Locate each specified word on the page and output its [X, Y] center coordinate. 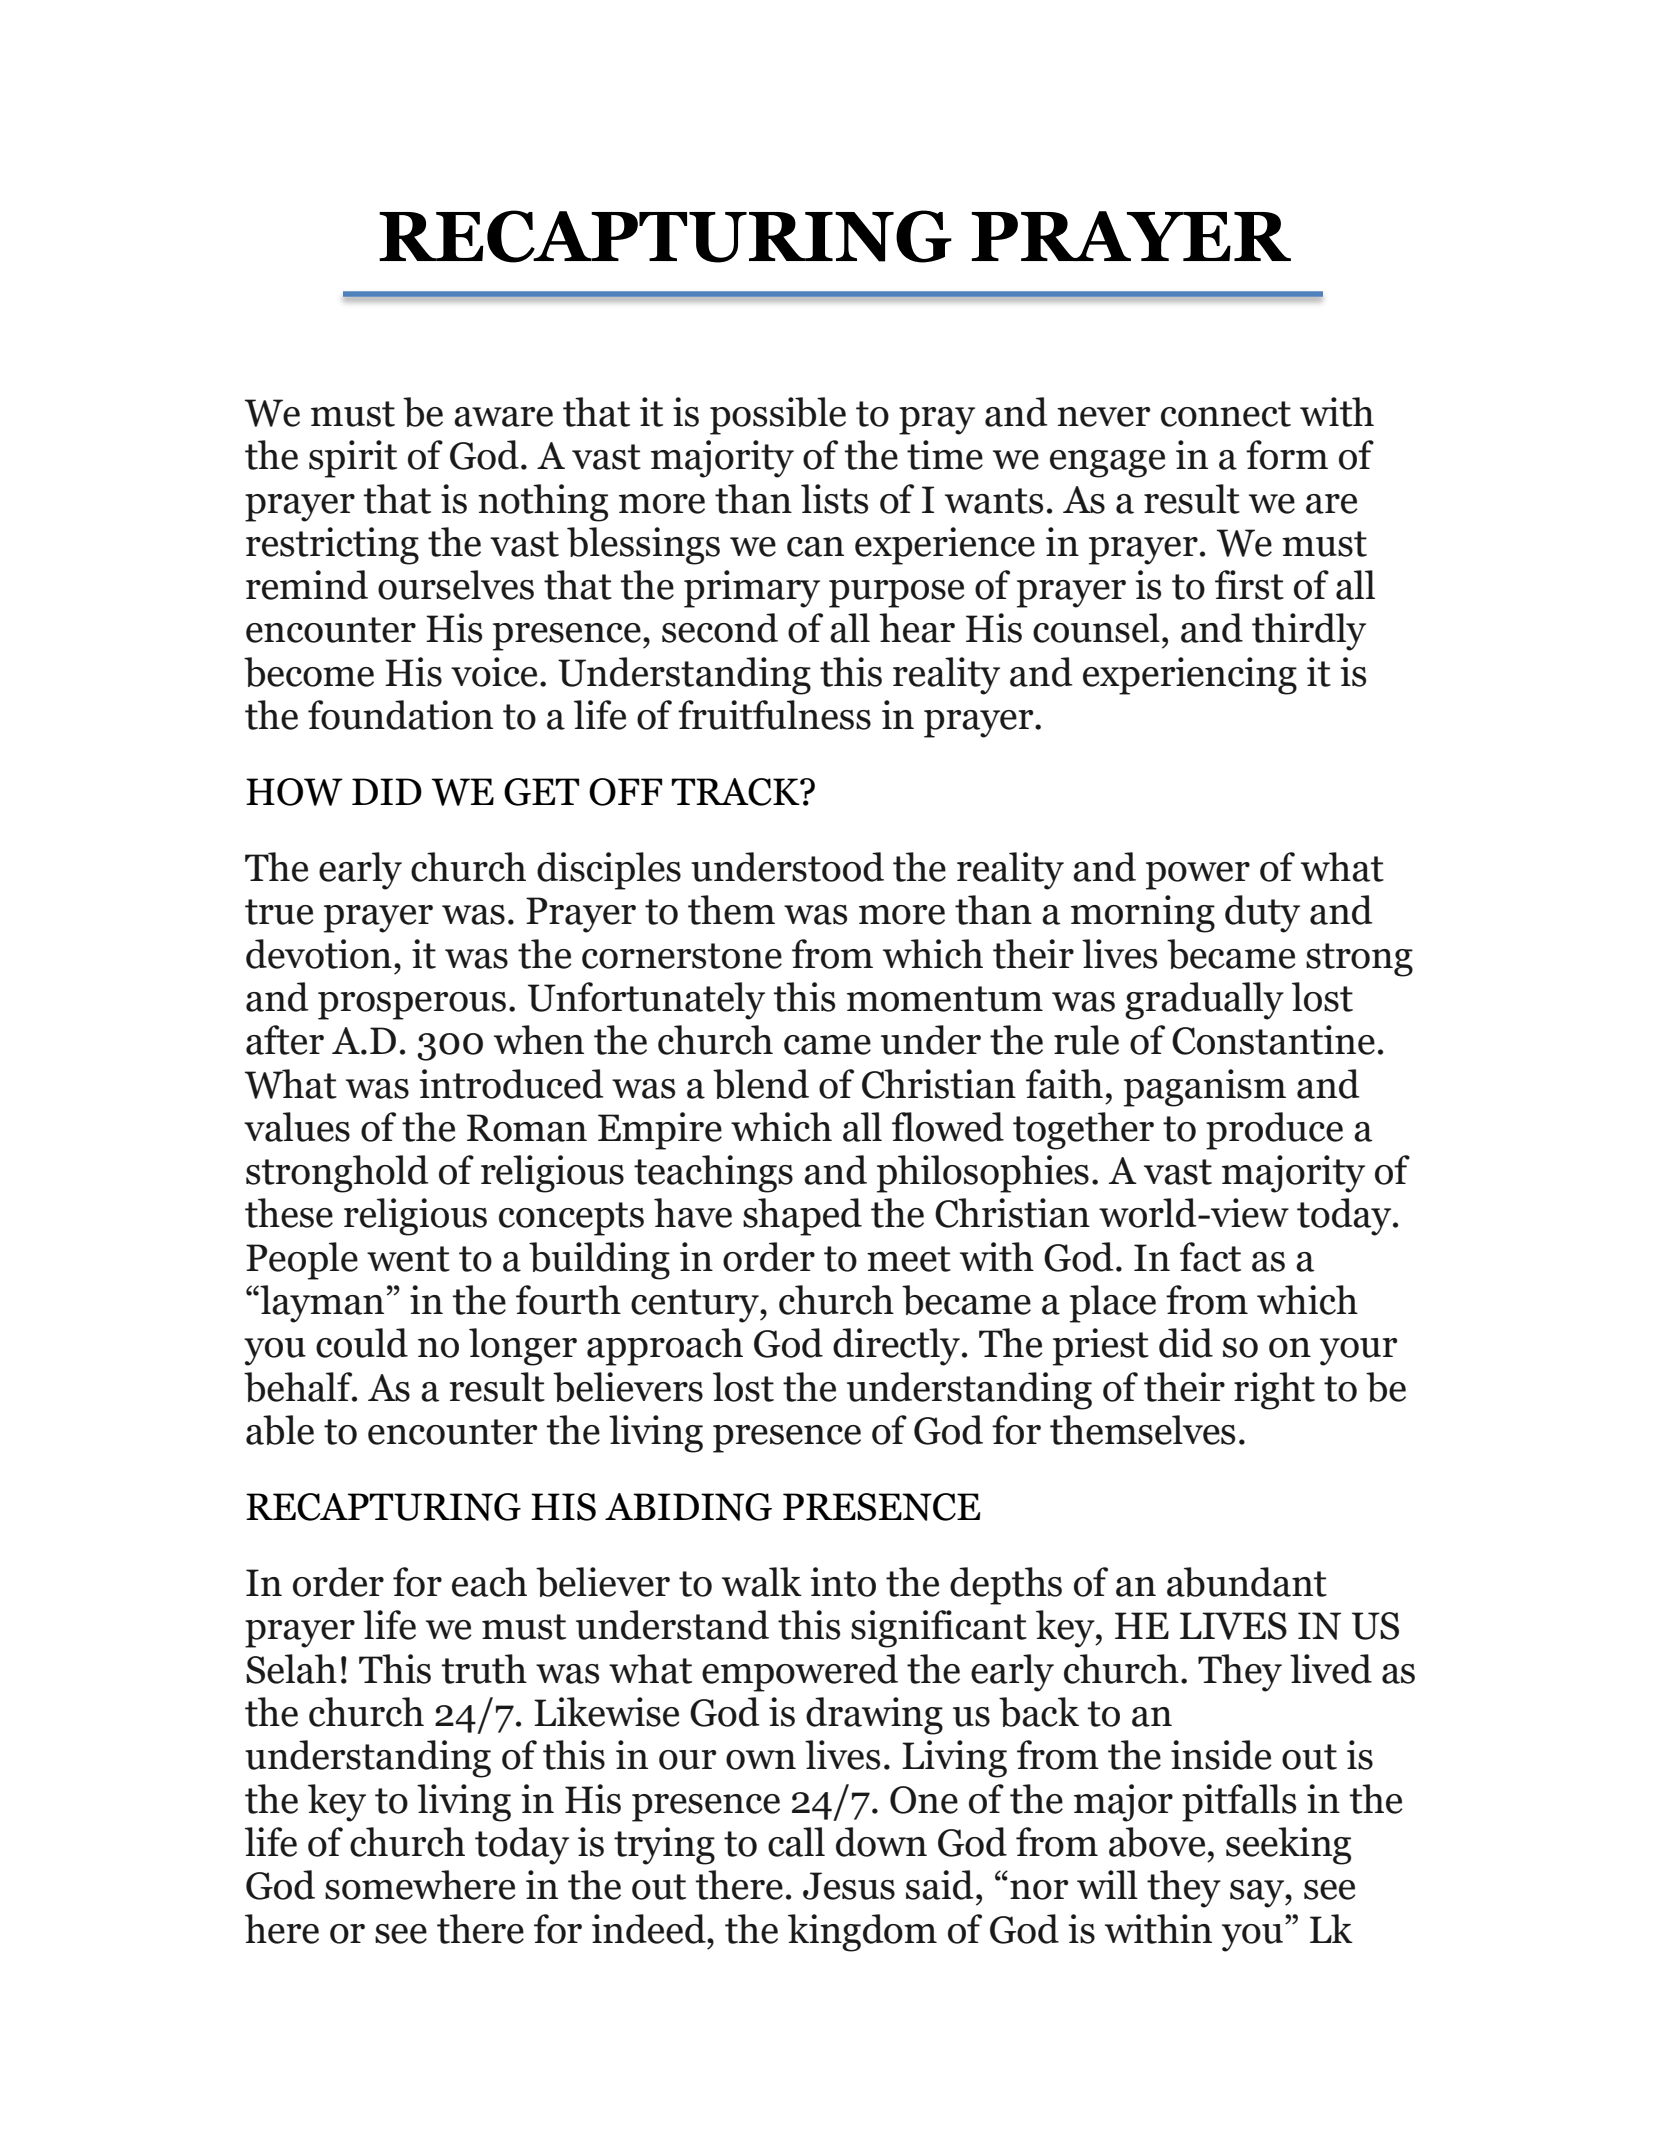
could [362, 1343]
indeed [650, 1929]
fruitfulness [774, 715]
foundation [400, 715]
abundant [1247, 1582]
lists [834, 499]
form [1287, 455]
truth [484, 1669]
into [843, 1582]
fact [1210, 1257]
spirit [353, 459]
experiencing [1190, 676]
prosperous [412, 1006]
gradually [1204, 1001]
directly [896, 1347]
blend [761, 1084]
